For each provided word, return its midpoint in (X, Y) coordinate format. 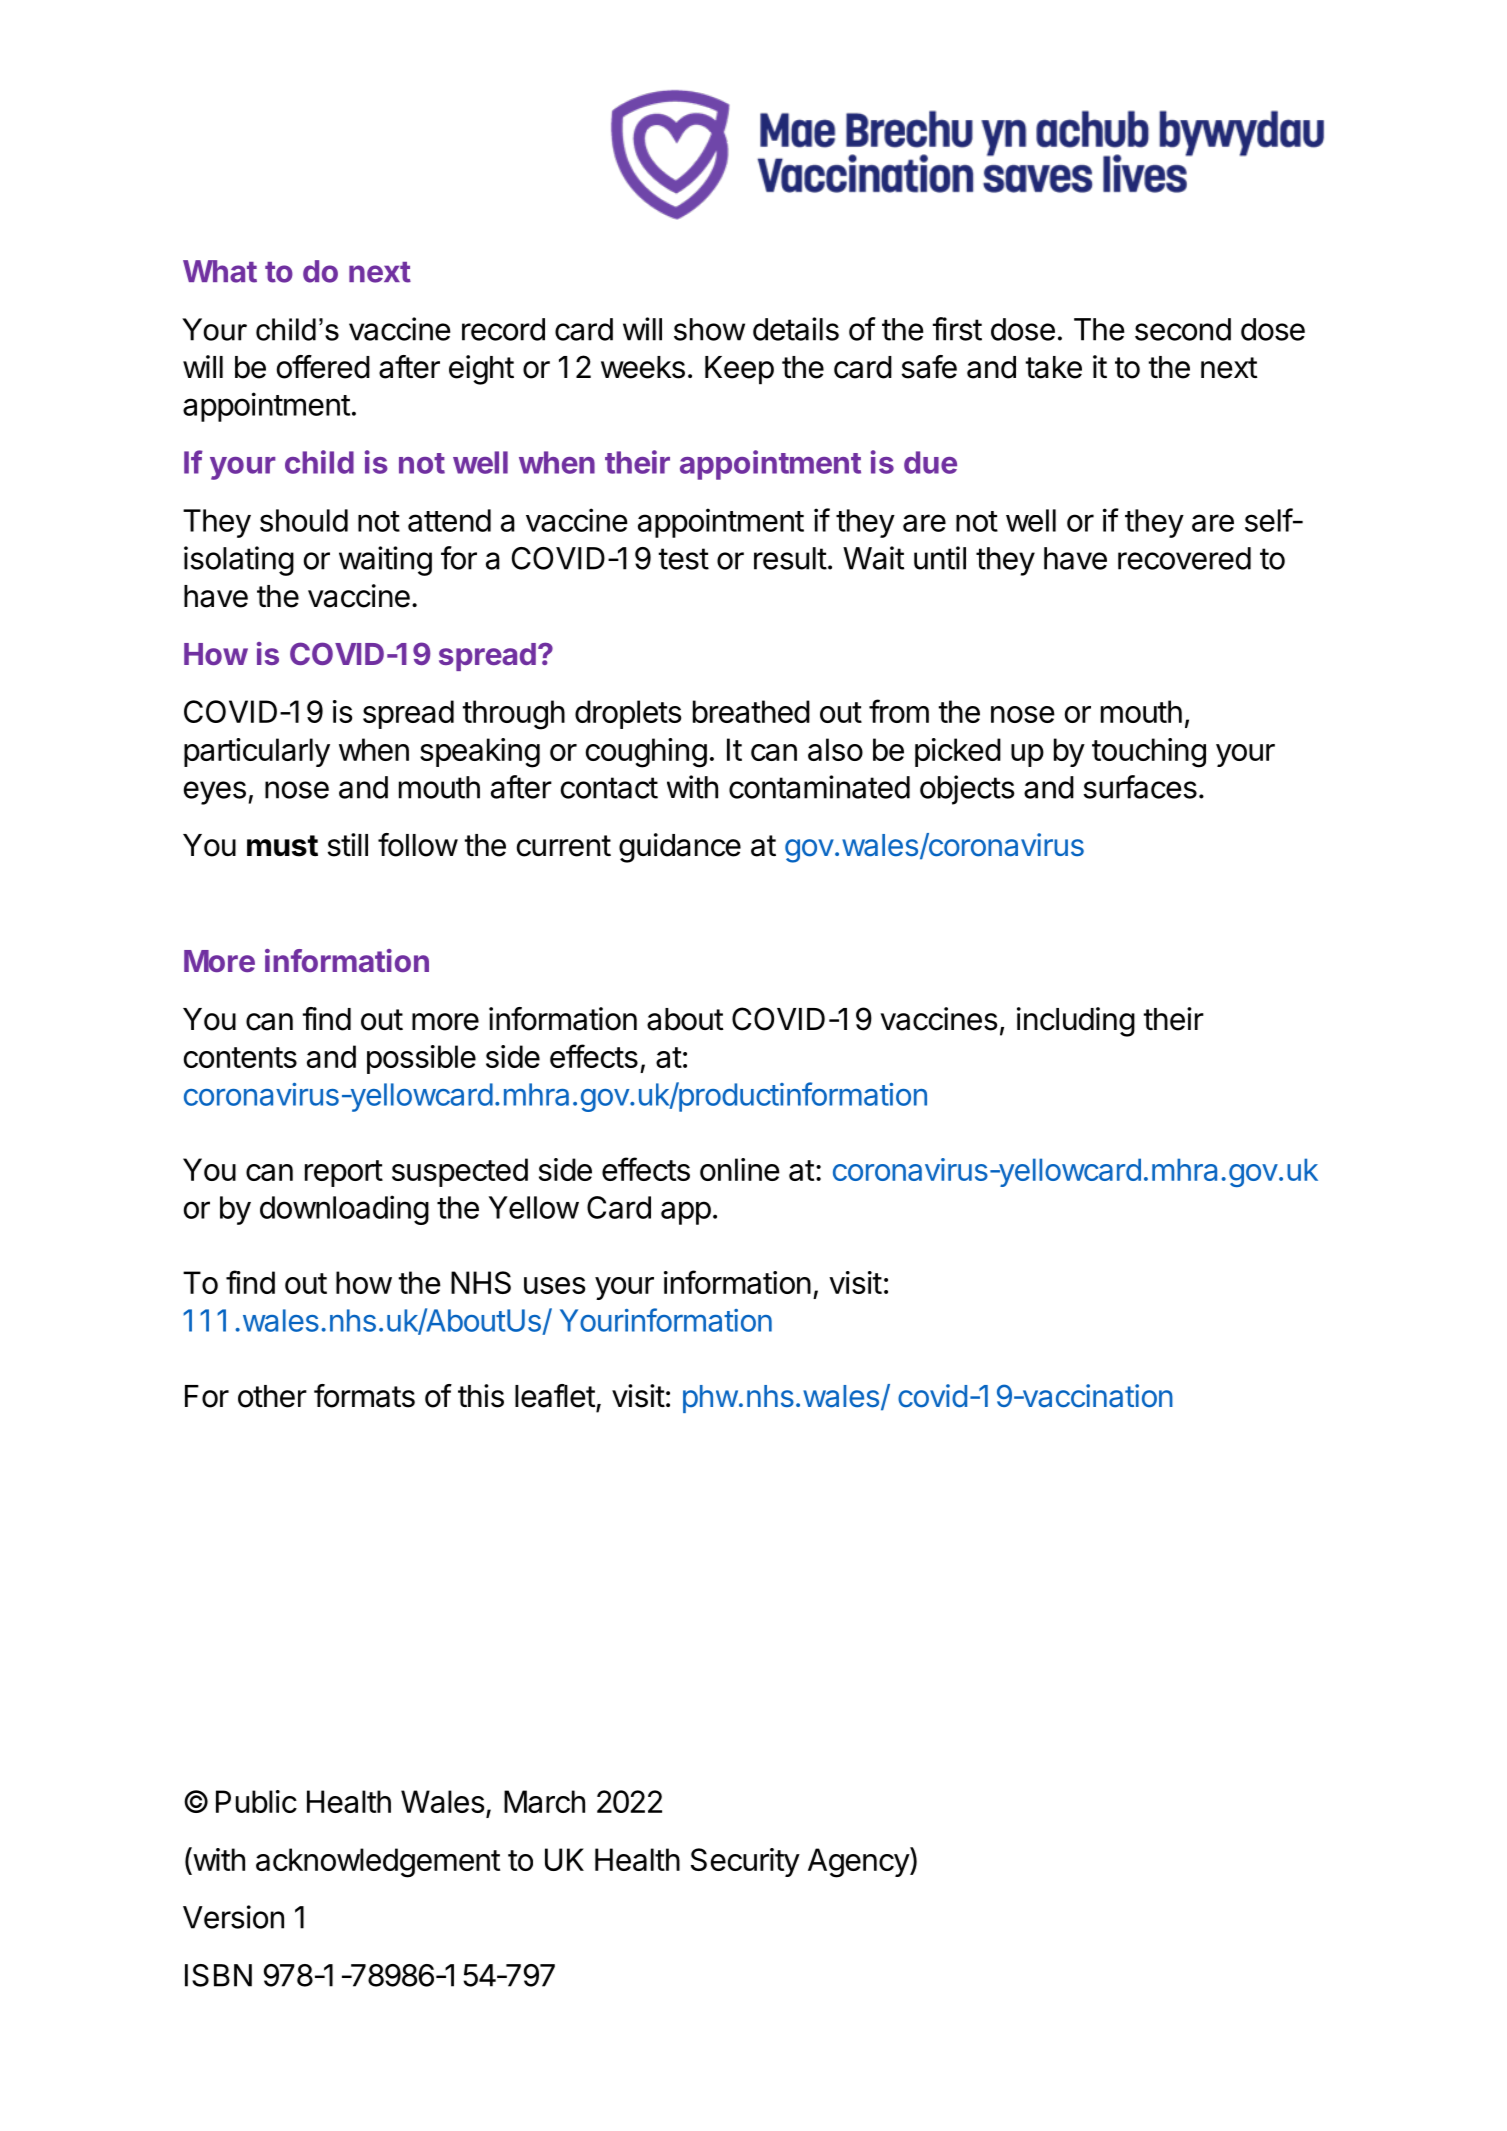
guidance (680, 848)
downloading (344, 1210)
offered (323, 367)
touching (1149, 753)
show (709, 329)
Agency (859, 1862)
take (1053, 367)
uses (554, 1285)
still (348, 845)
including (1076, 1022)
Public (256, 1801)
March (544, 1801)
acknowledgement (378, 1863)
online (740, 1169)
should (304, 520)
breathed (751, 711)
